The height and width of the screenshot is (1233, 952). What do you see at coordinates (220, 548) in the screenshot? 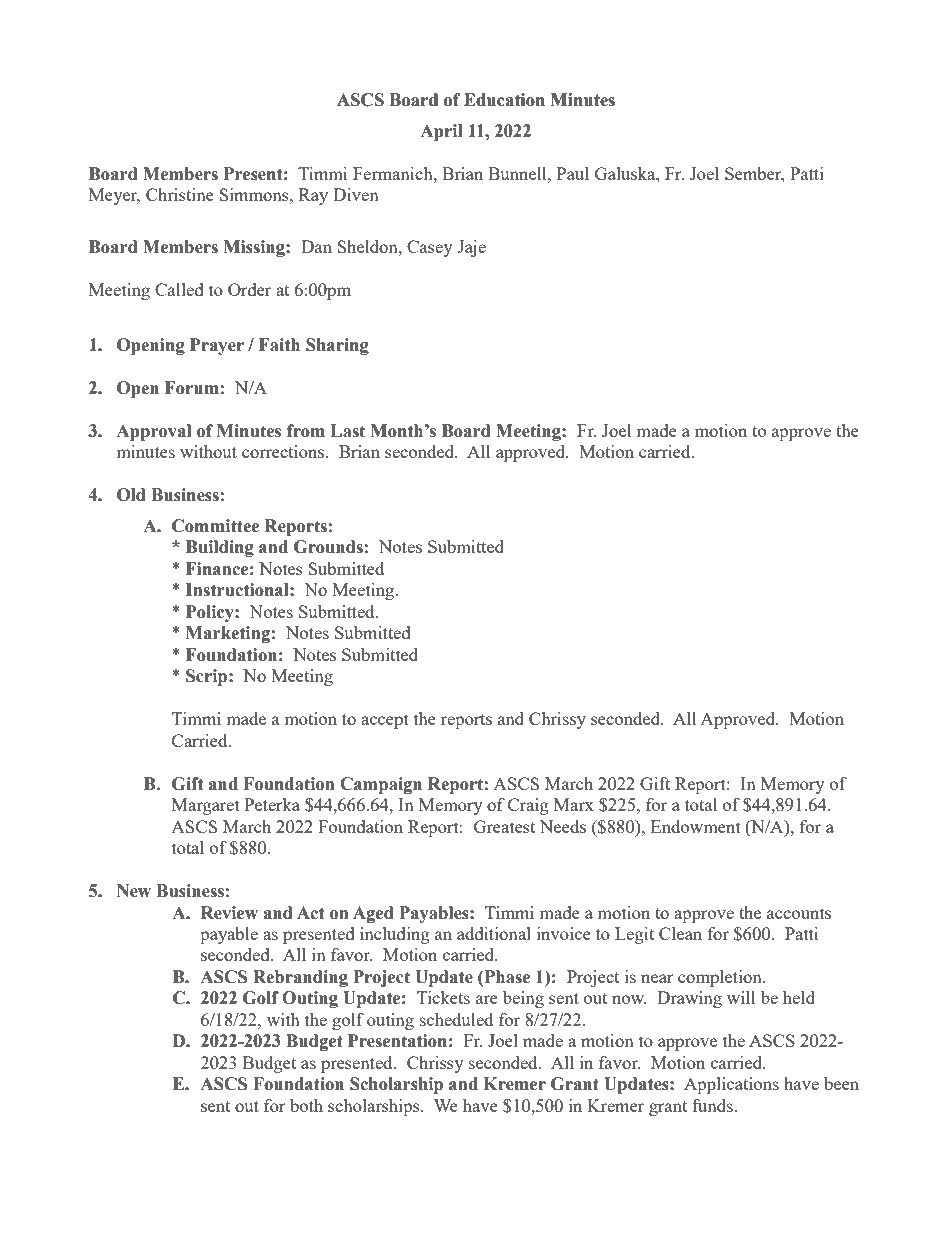
I see `Building` at bounding box center [220, 548].
